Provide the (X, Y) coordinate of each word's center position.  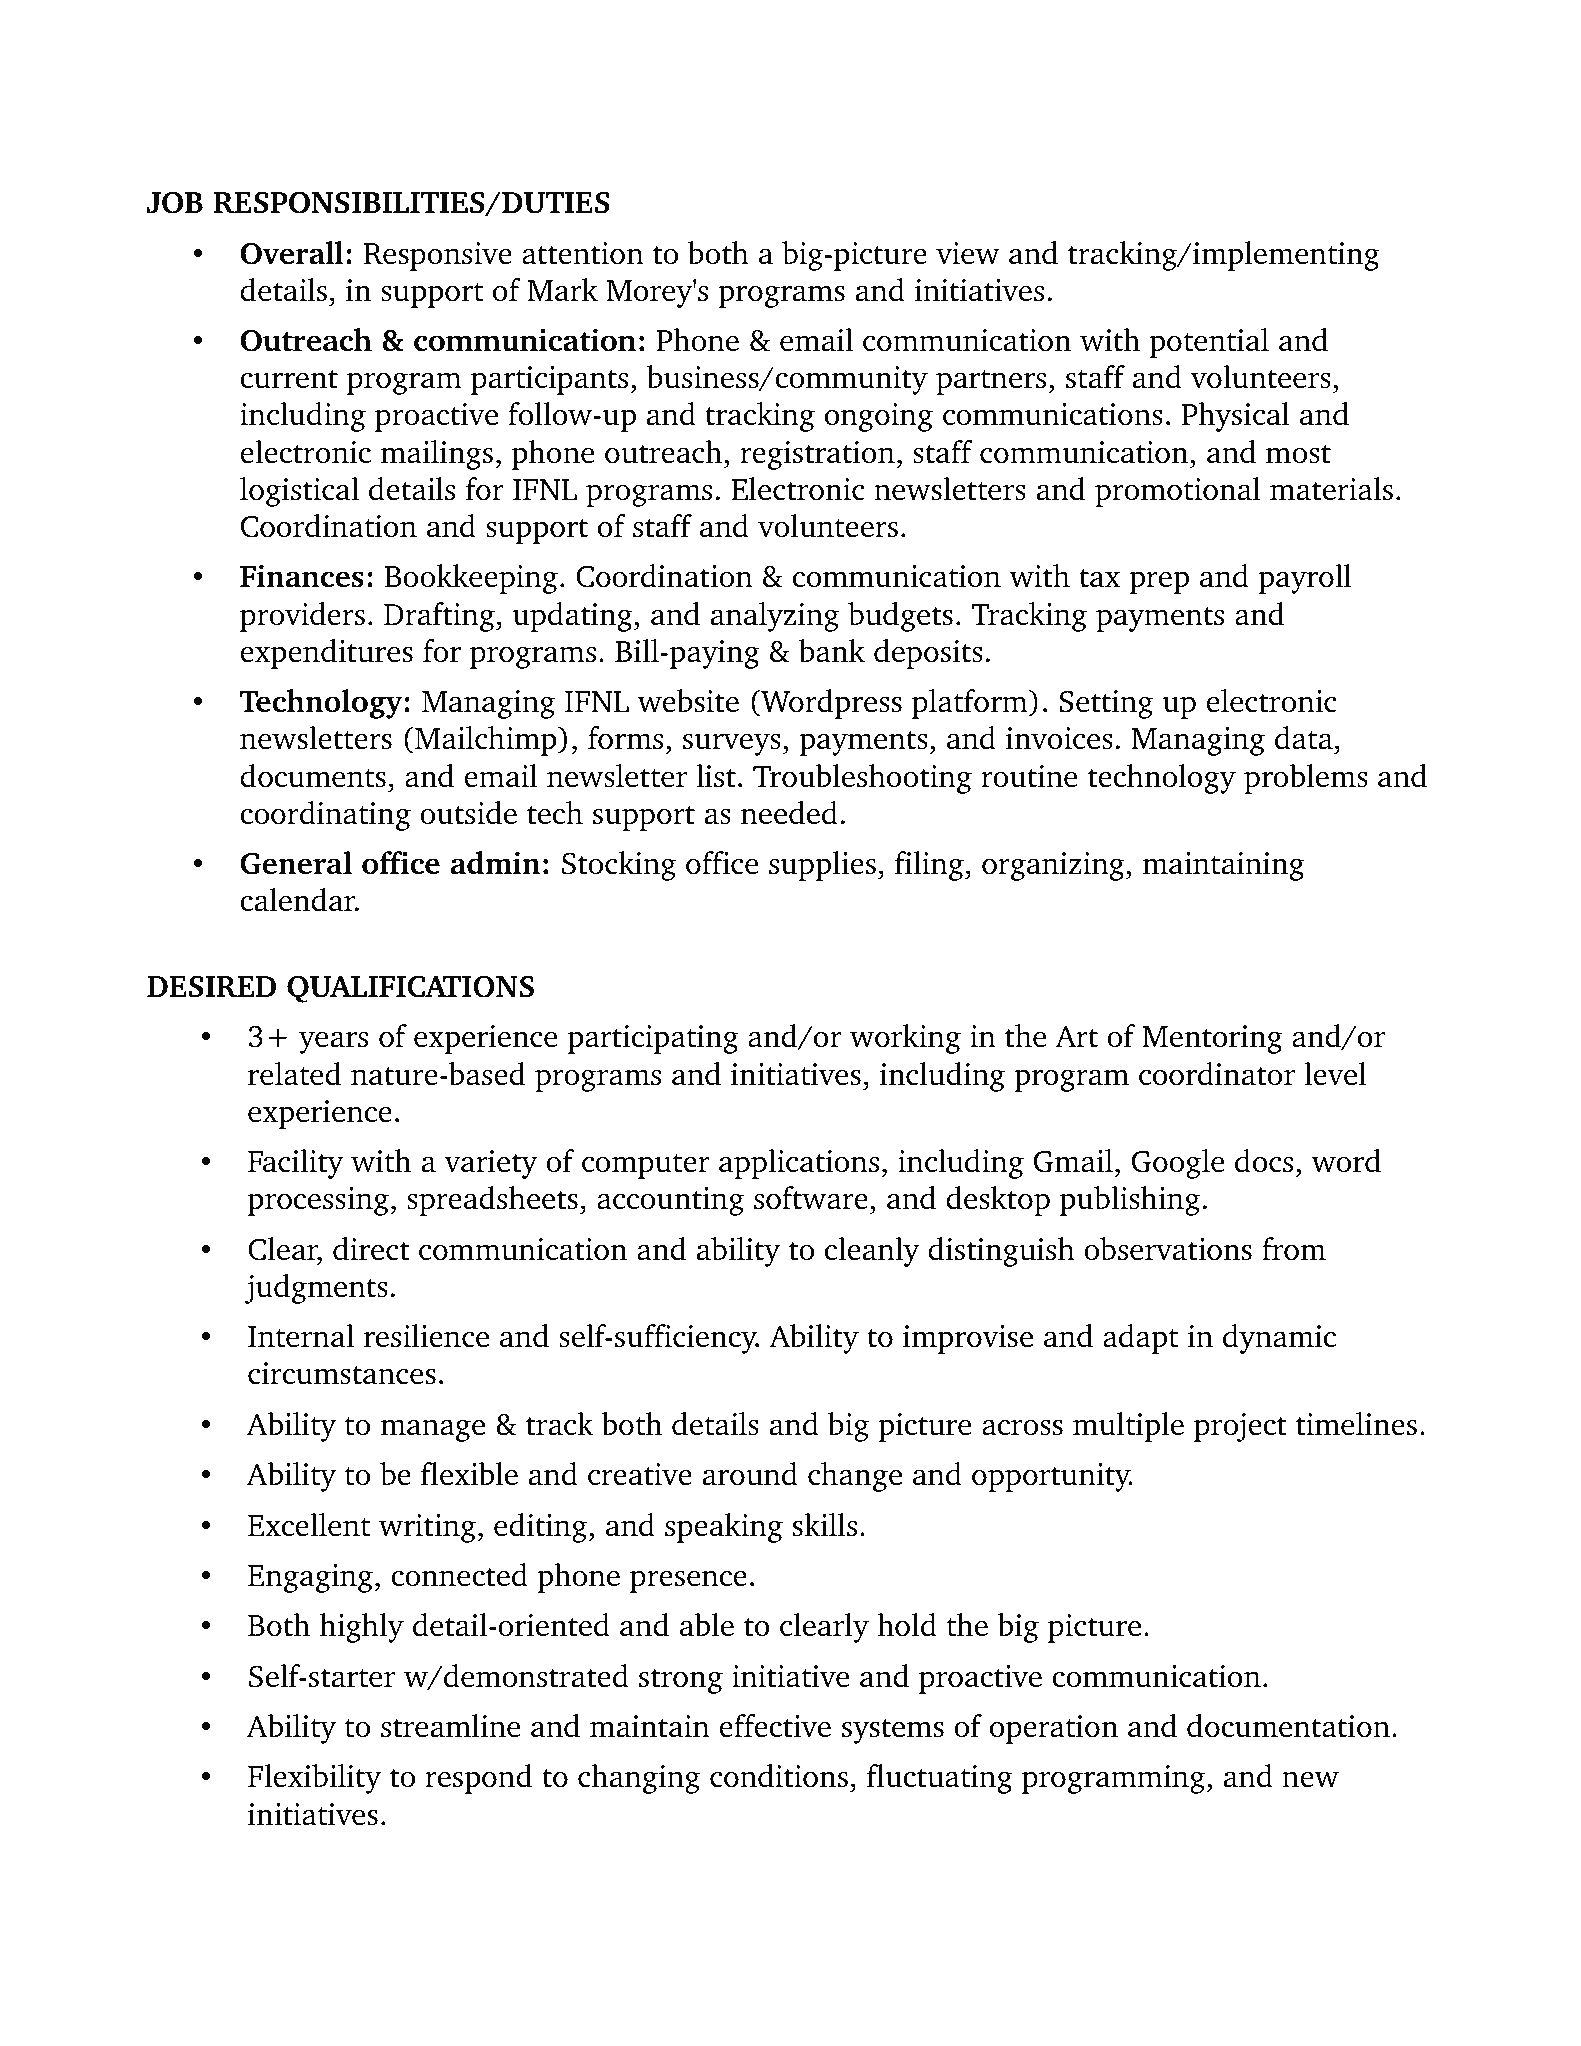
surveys (732, 744)
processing (319, 1201)
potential (1209, 343)
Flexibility (314, 1779)
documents (313, 776)
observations (1168, 1249)
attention (583, 253)
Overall (292, 253)
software (811, 1198)
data (1304, 738)
